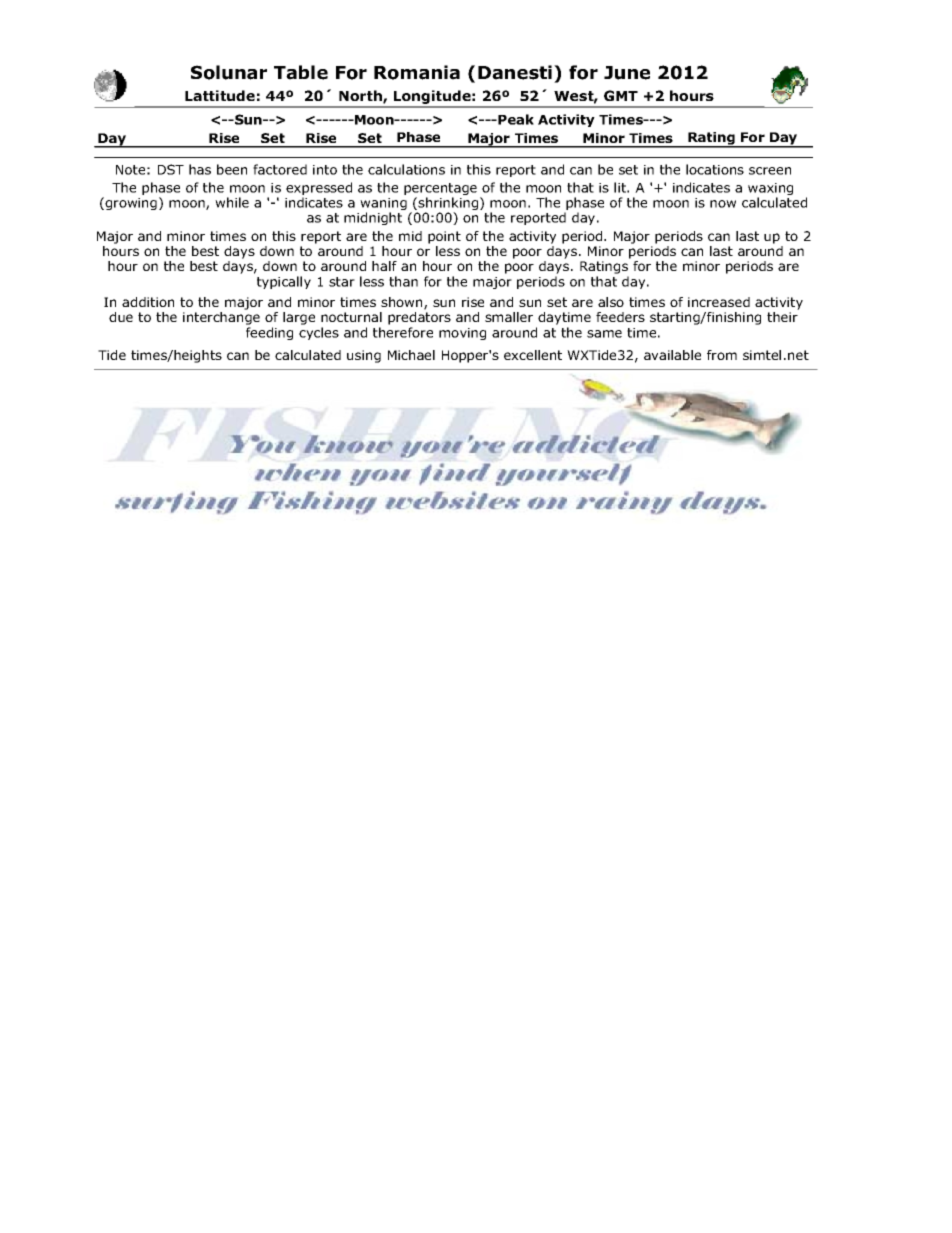  Describe the element at coordinates (627, 73) in the screenshot. I see `June` at that location.
